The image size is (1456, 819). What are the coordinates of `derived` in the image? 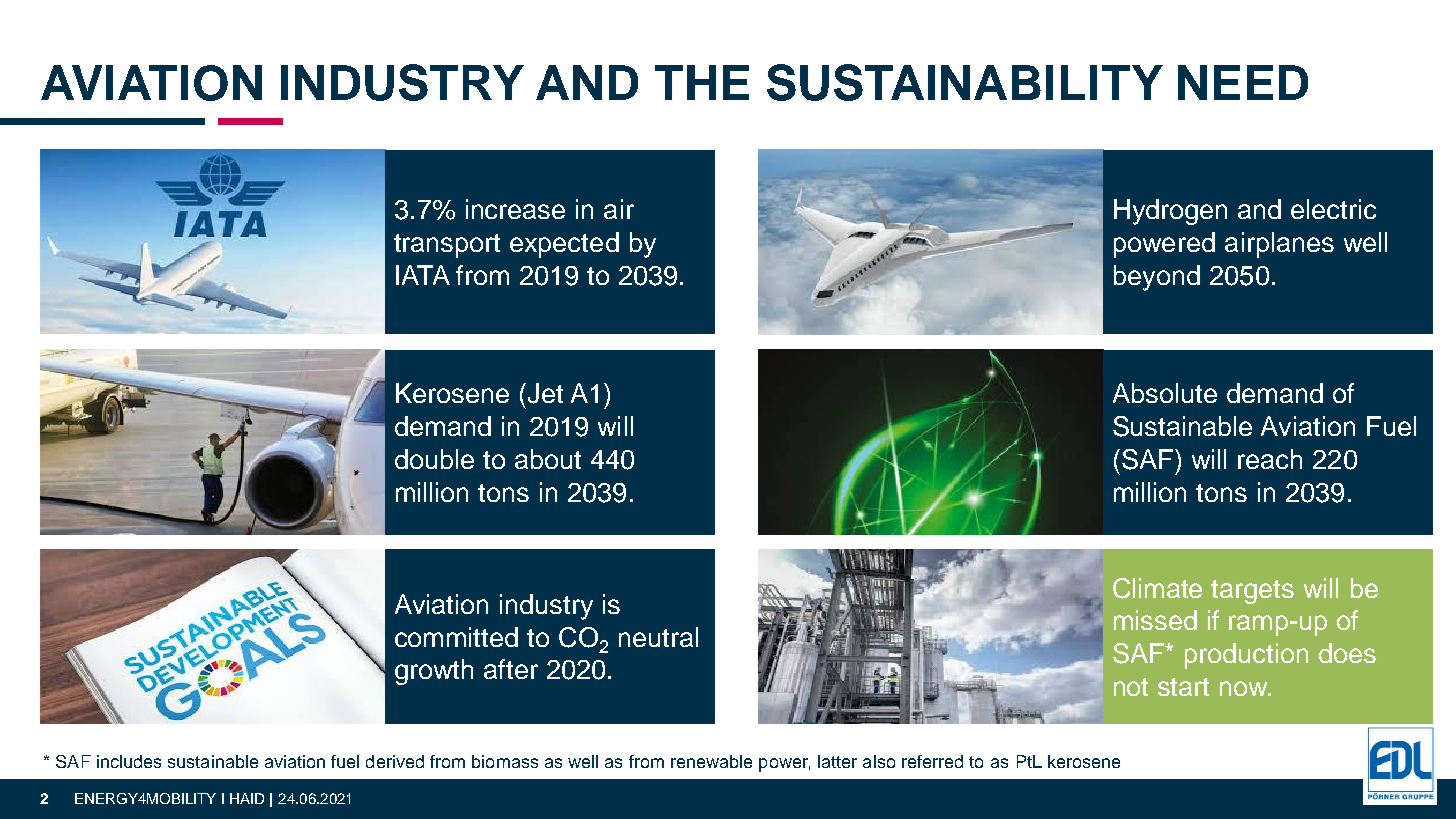 It's located at (395, 761).
